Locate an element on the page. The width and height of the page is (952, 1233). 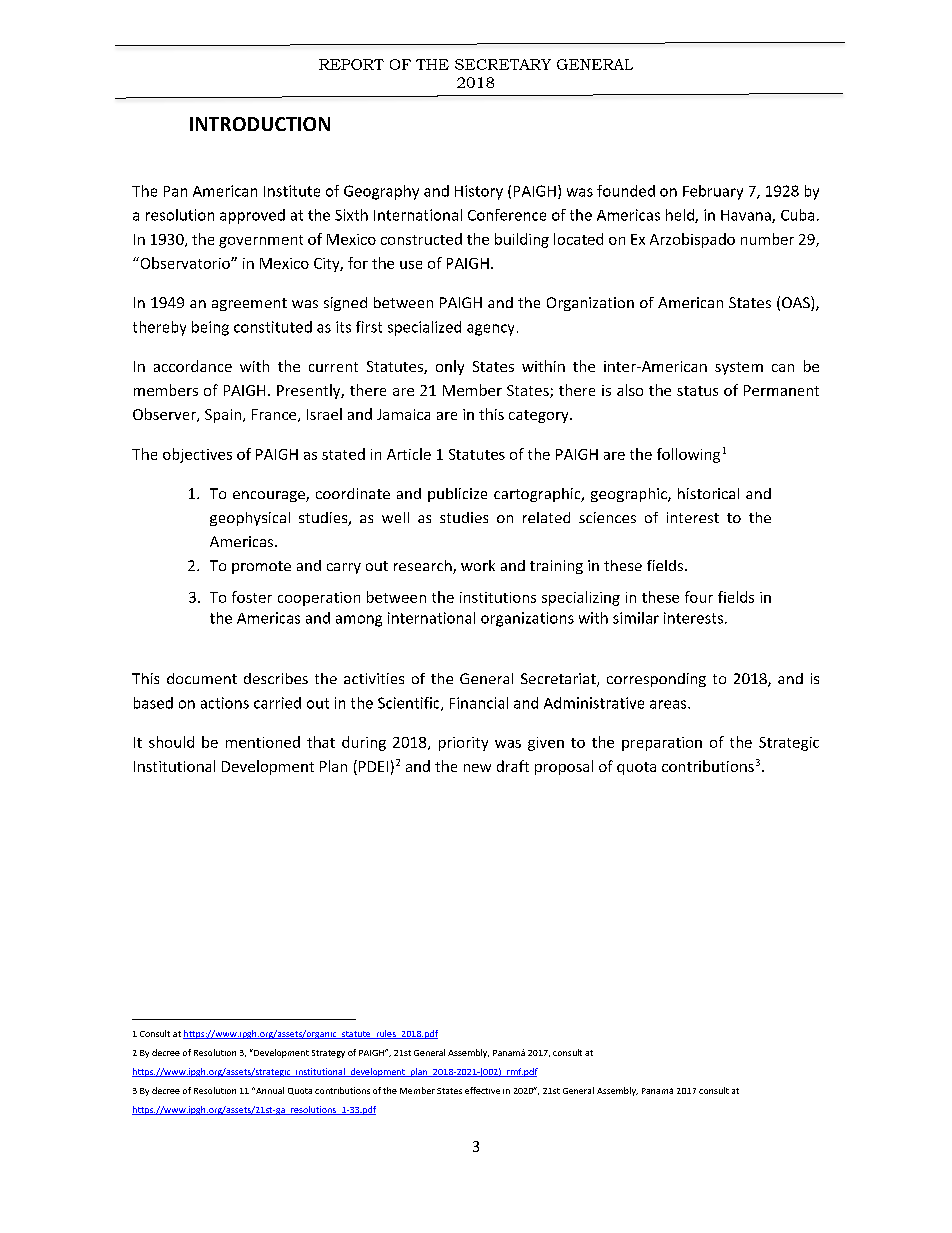
foster is located at coordinates (252, 597).
